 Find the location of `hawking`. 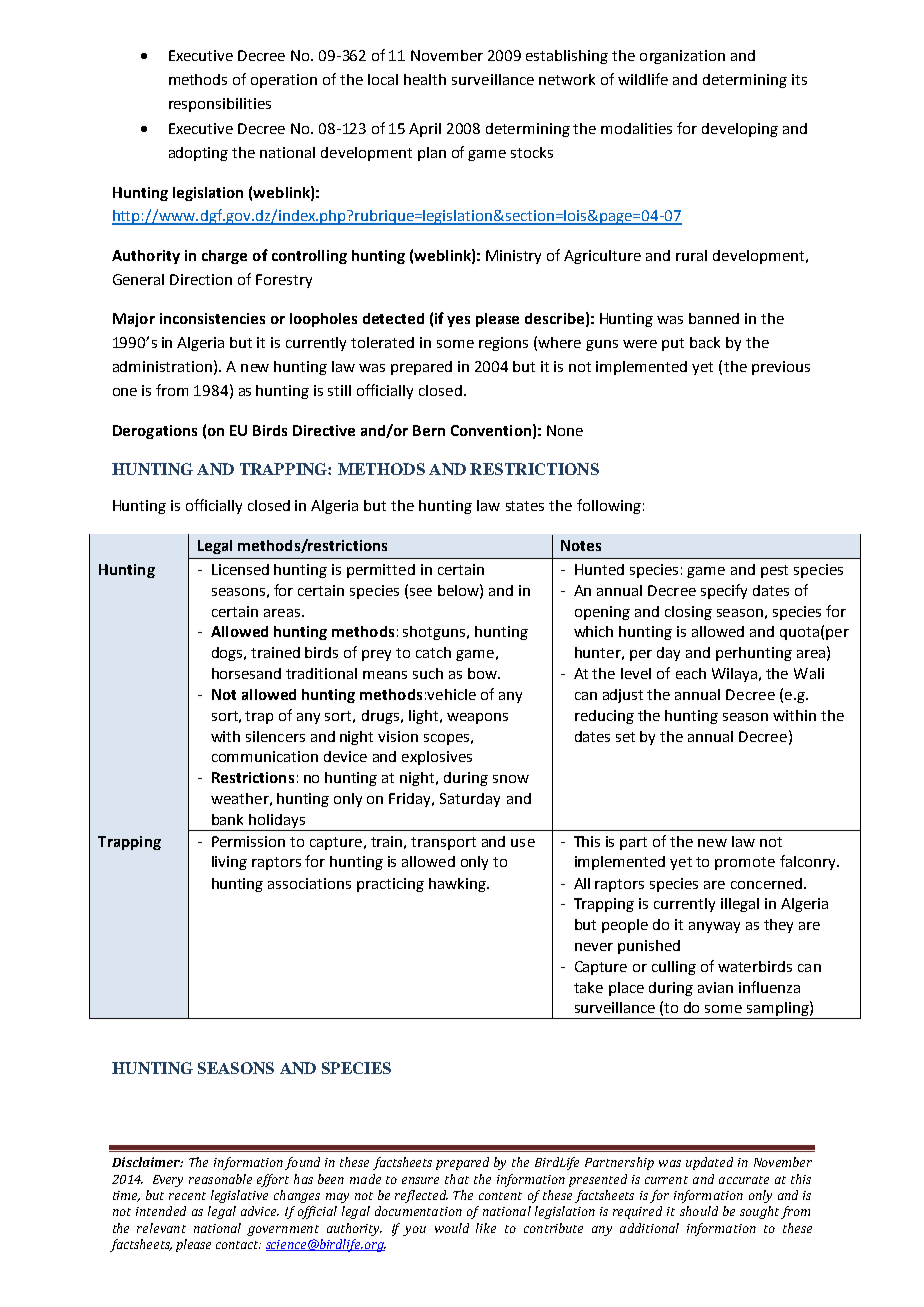

hawking is located at coordinates (458, 885).
